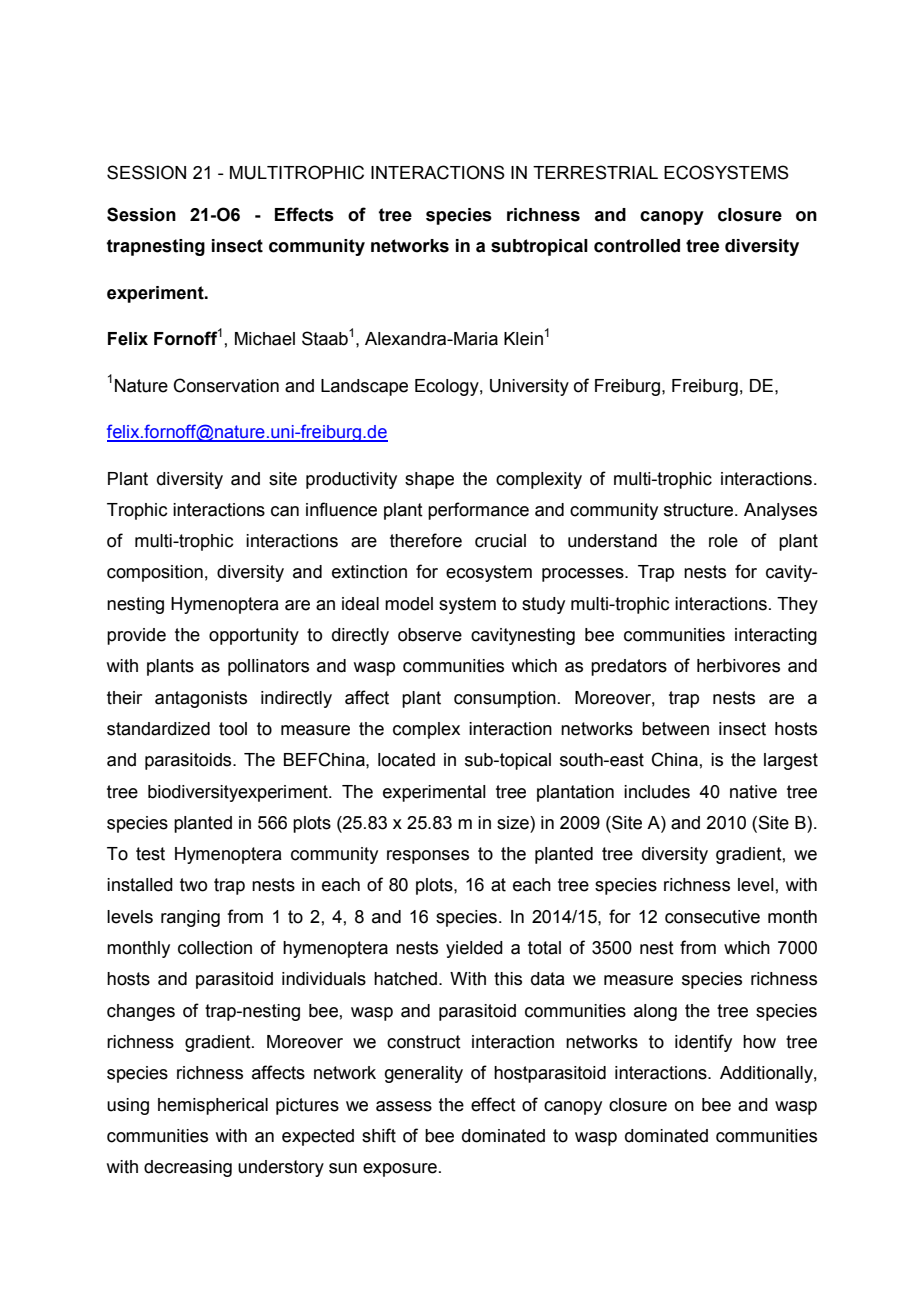 The height and width of the screenshot is (1308, 924). I want to click on subtropical, so click(539, 247).
